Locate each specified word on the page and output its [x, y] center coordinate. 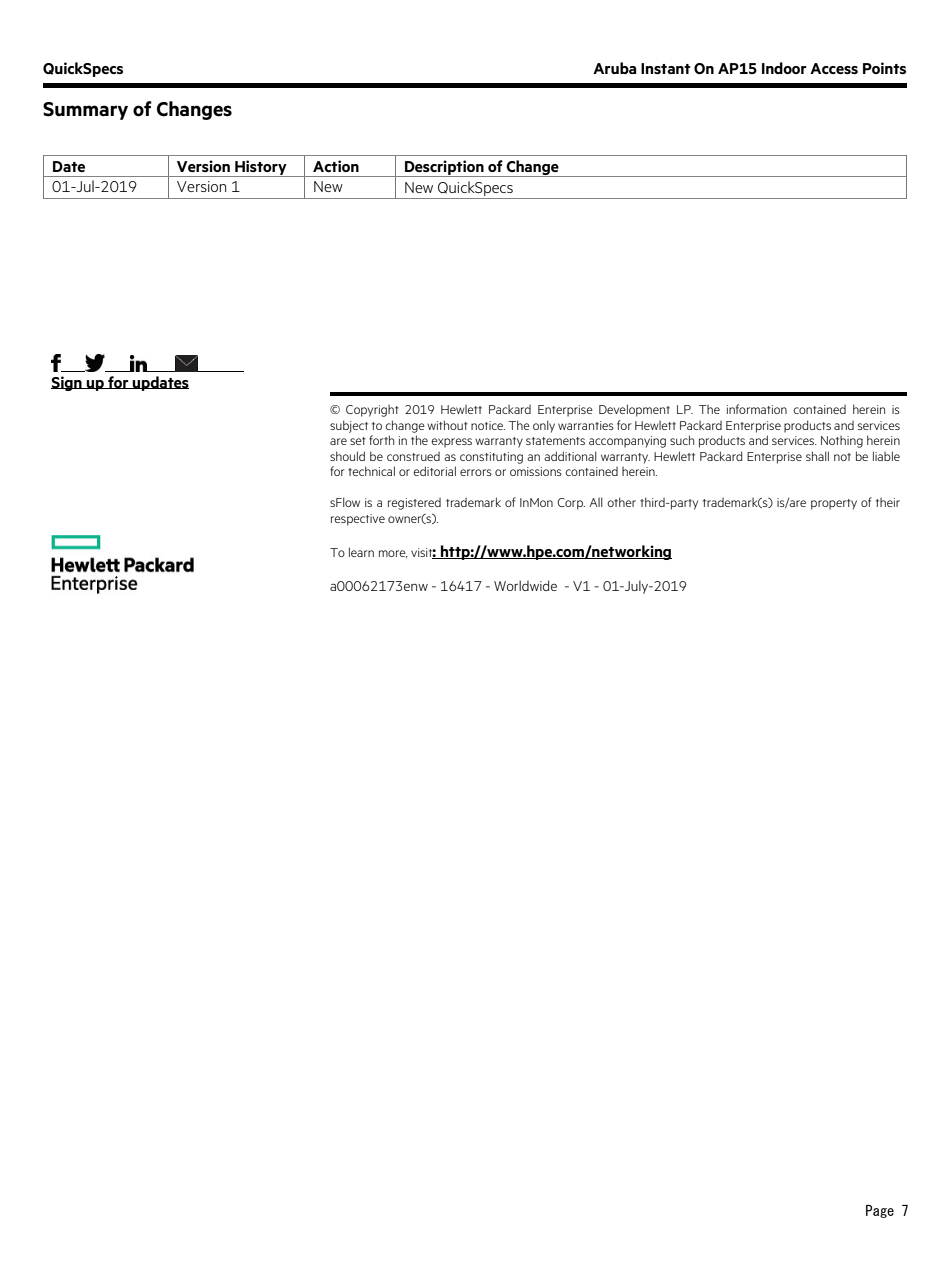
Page [880, 1211]
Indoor [784, 68]
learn [361, 552]
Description [444, 168]
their [888, 502]
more [393, 554]
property [834, 504]
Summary [85, 111]
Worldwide [525, 585]
